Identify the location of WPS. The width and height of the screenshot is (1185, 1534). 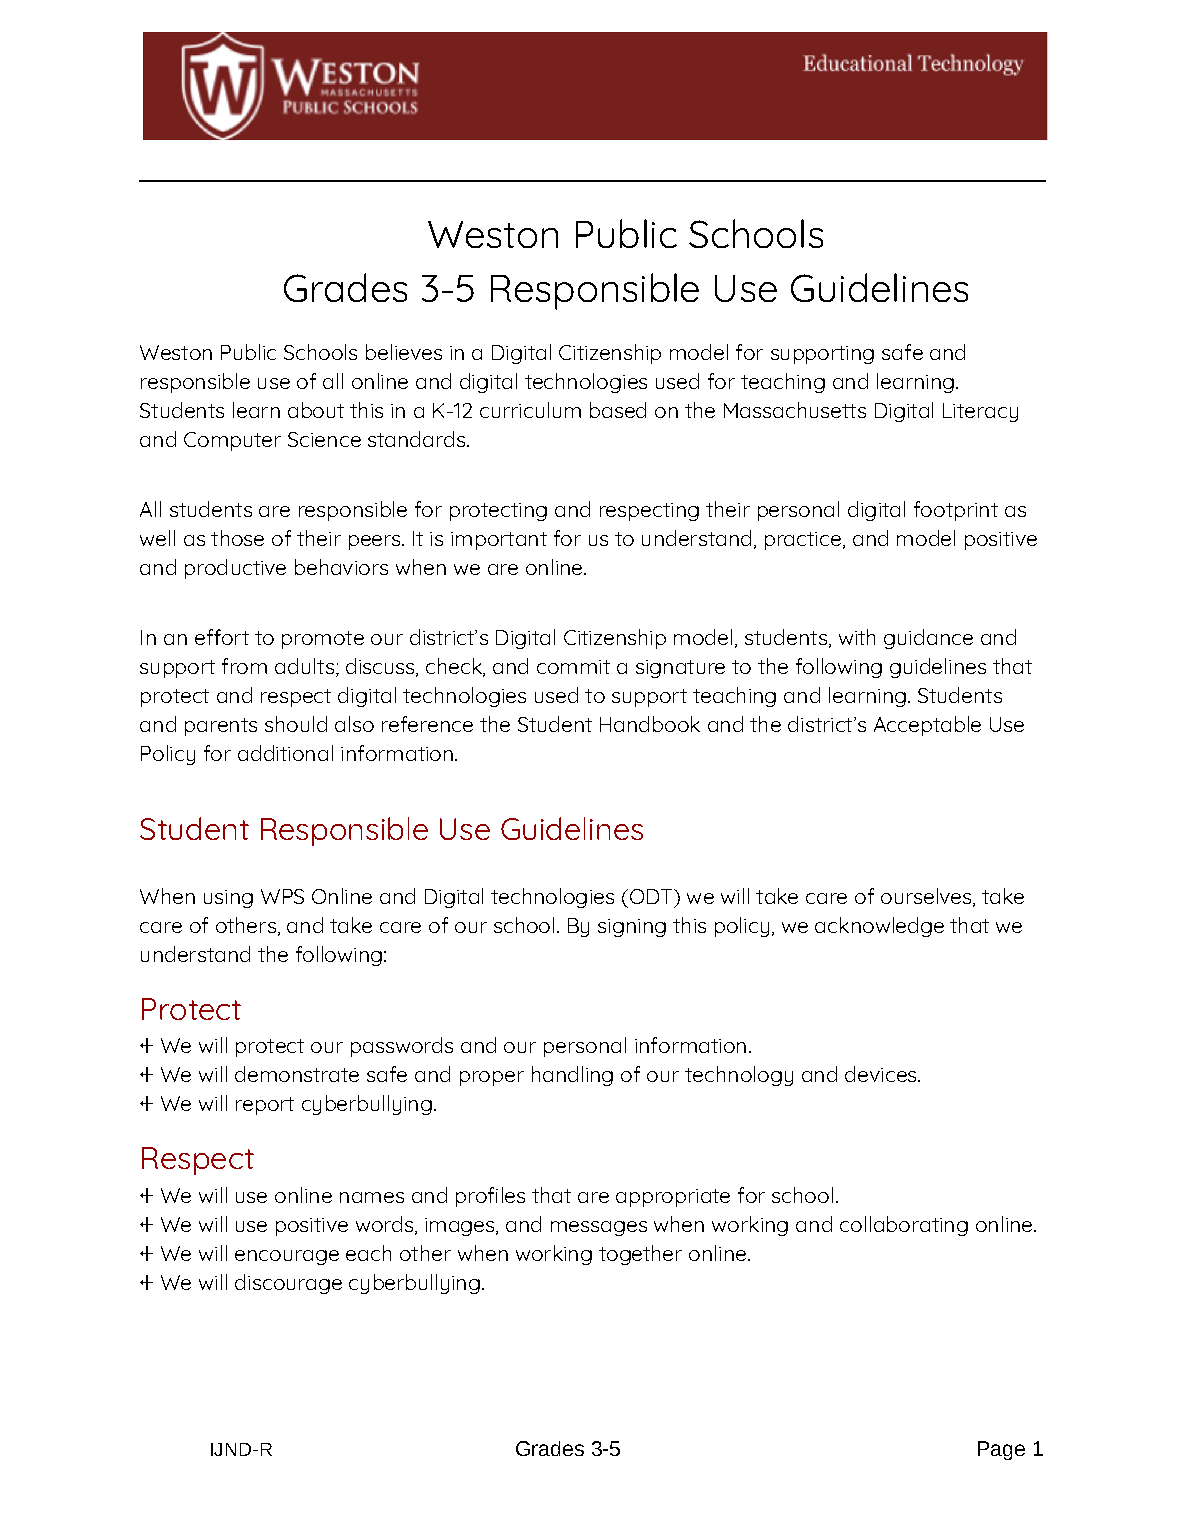
(282, 896).
